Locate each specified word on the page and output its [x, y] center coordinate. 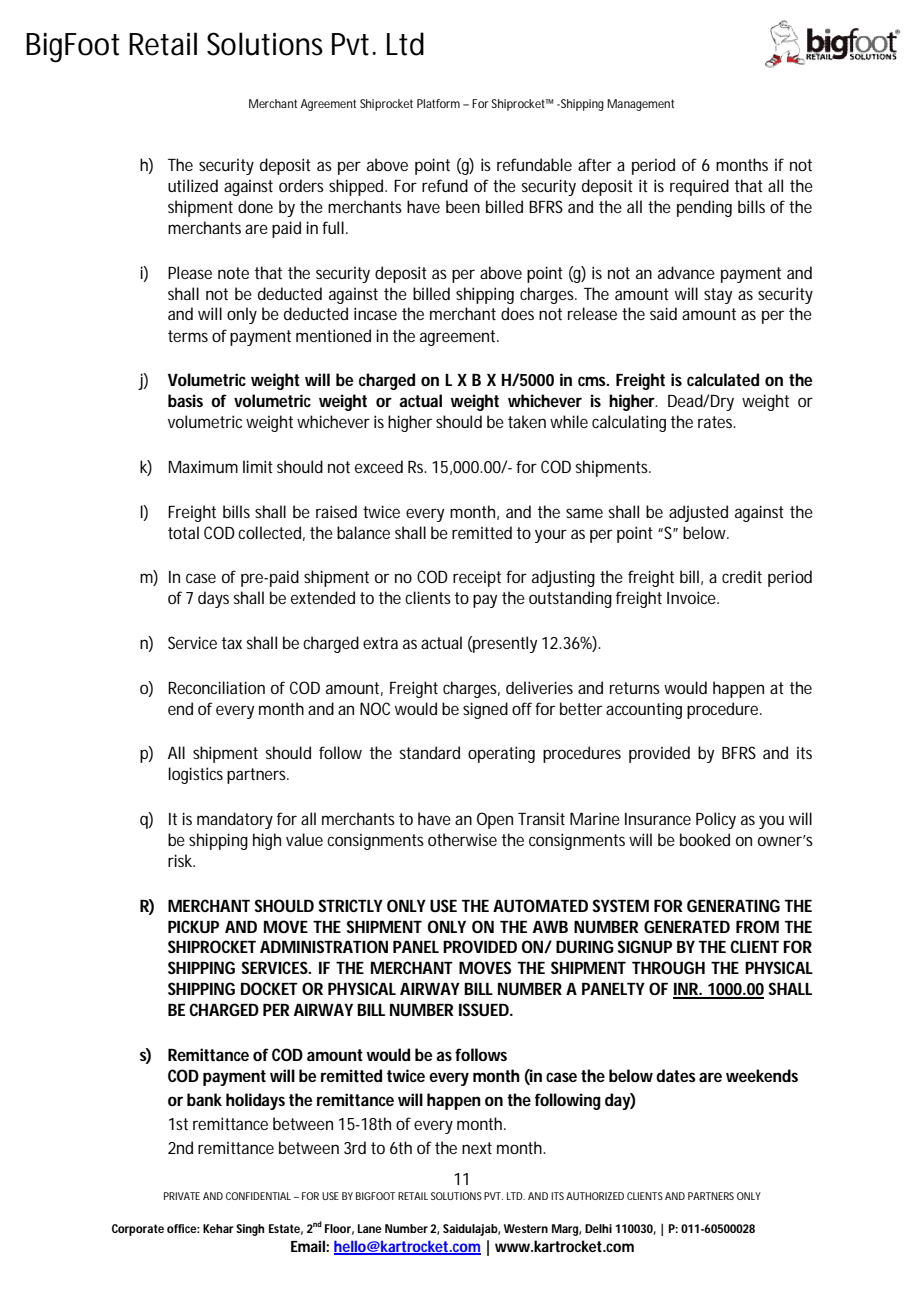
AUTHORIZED [595, 1196]
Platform [438, 103]
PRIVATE [182, 1196]
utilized [193, 185]
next [477, 1148]
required [699, 187]
